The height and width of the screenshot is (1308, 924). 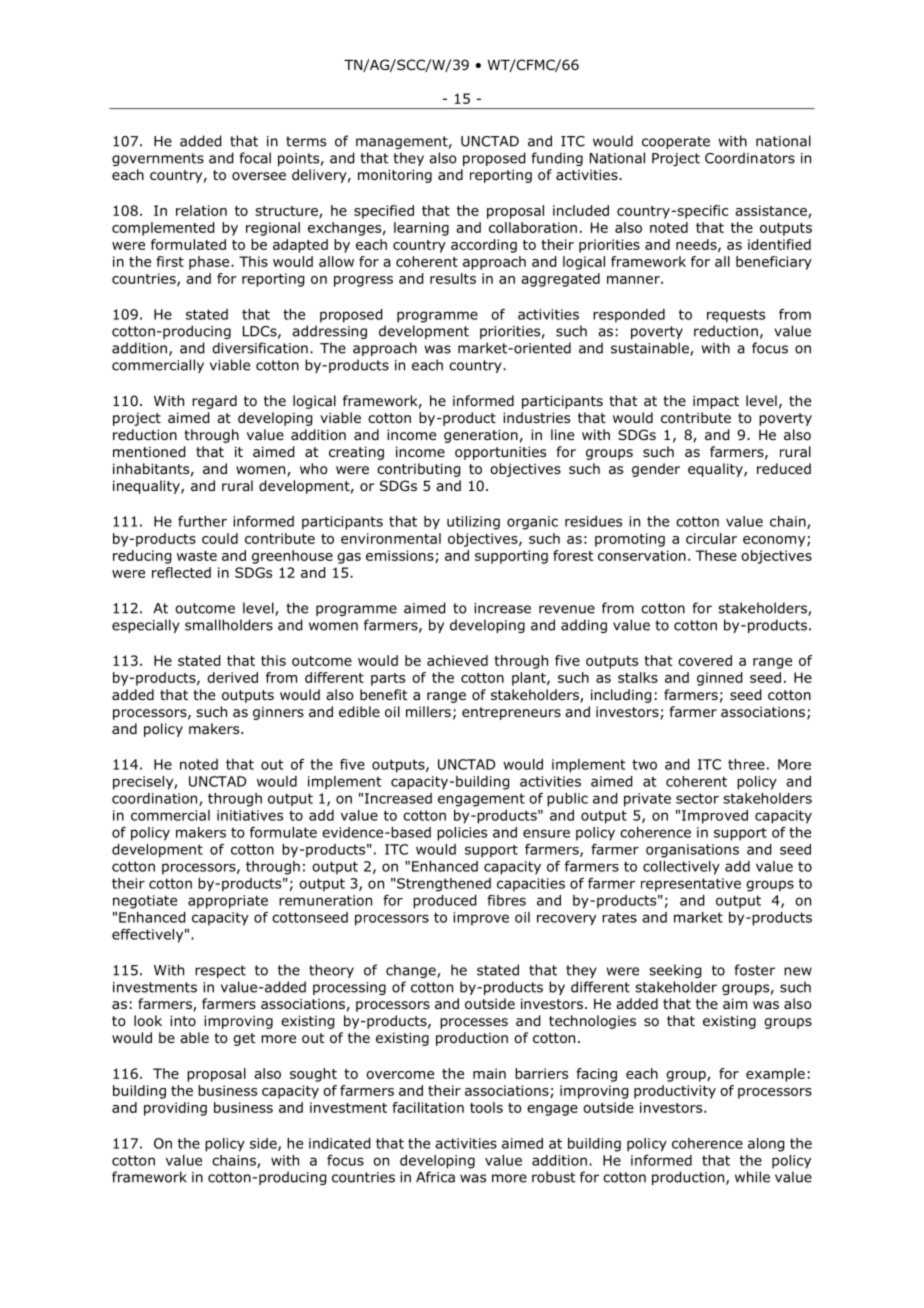 I want to click on providing, so click(x=175, y=1109).
